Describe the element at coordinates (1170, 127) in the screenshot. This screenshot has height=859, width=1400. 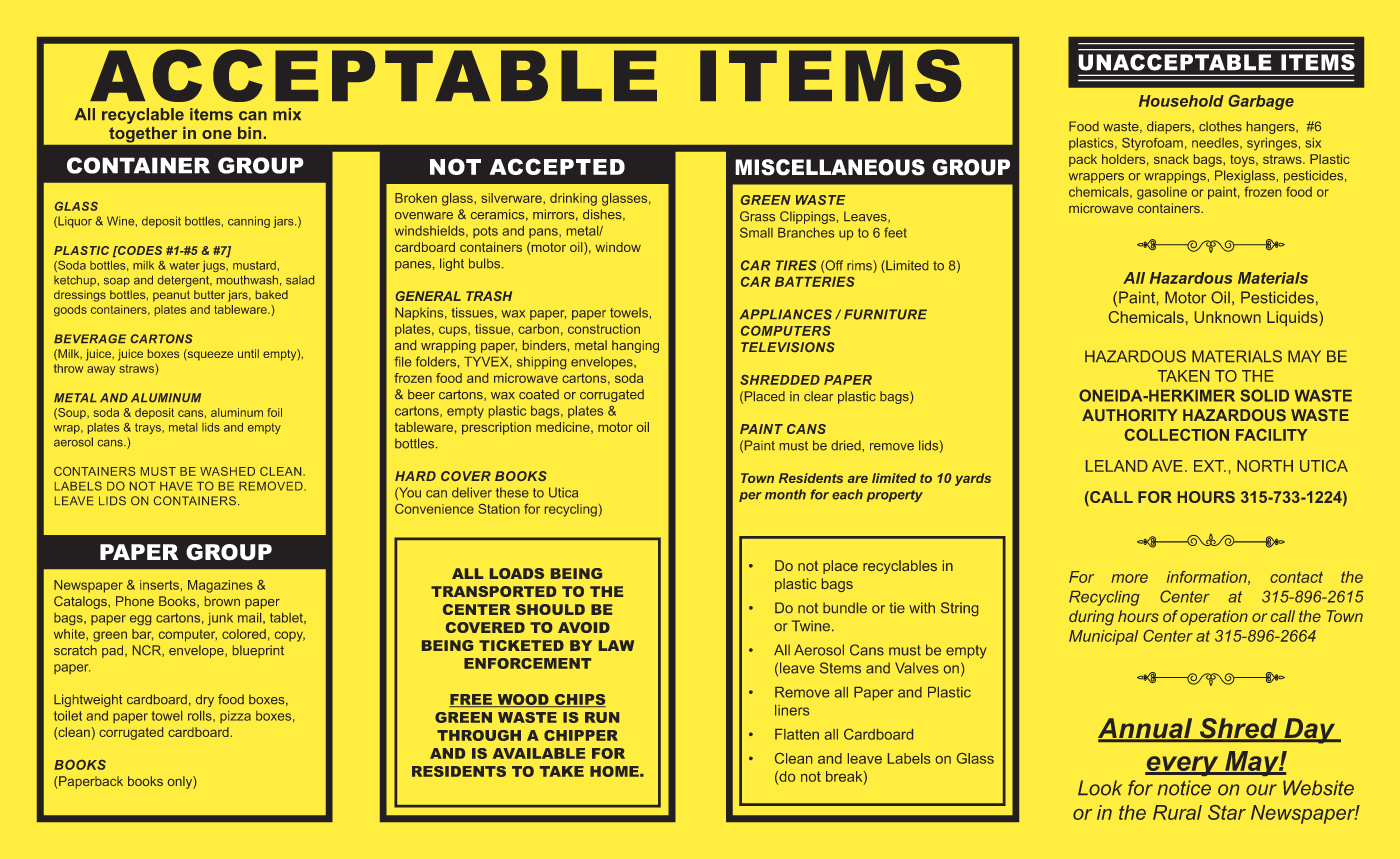
I see `diapers` at that location.
